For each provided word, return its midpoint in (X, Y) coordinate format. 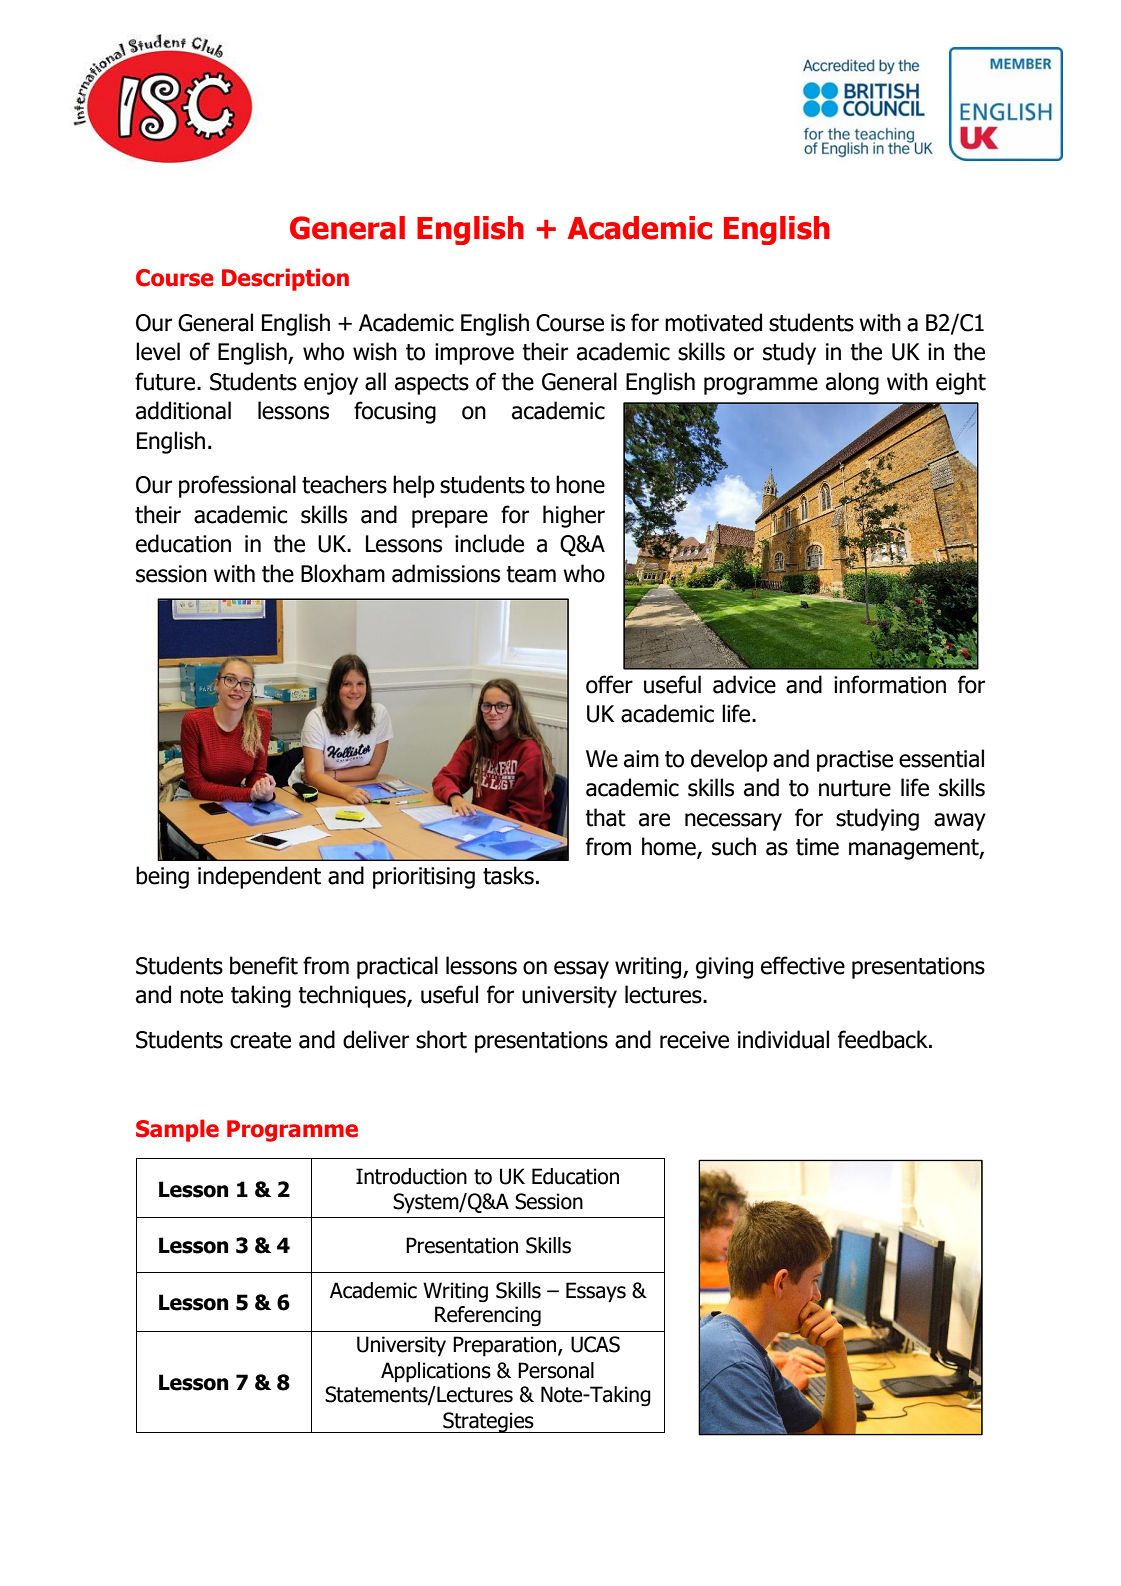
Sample (177, 1130)
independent (259, 877)
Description (285, 279)
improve (474, 354)
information (890, 684)
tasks (508, 875)
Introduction (411, 1176)
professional (237, 486)
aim (641, 759)
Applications (436, 1372)
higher (574, 516)
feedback (884, 1039)
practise (855, 761)
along (852, 383)
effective (803, 965)
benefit (264, 965)
